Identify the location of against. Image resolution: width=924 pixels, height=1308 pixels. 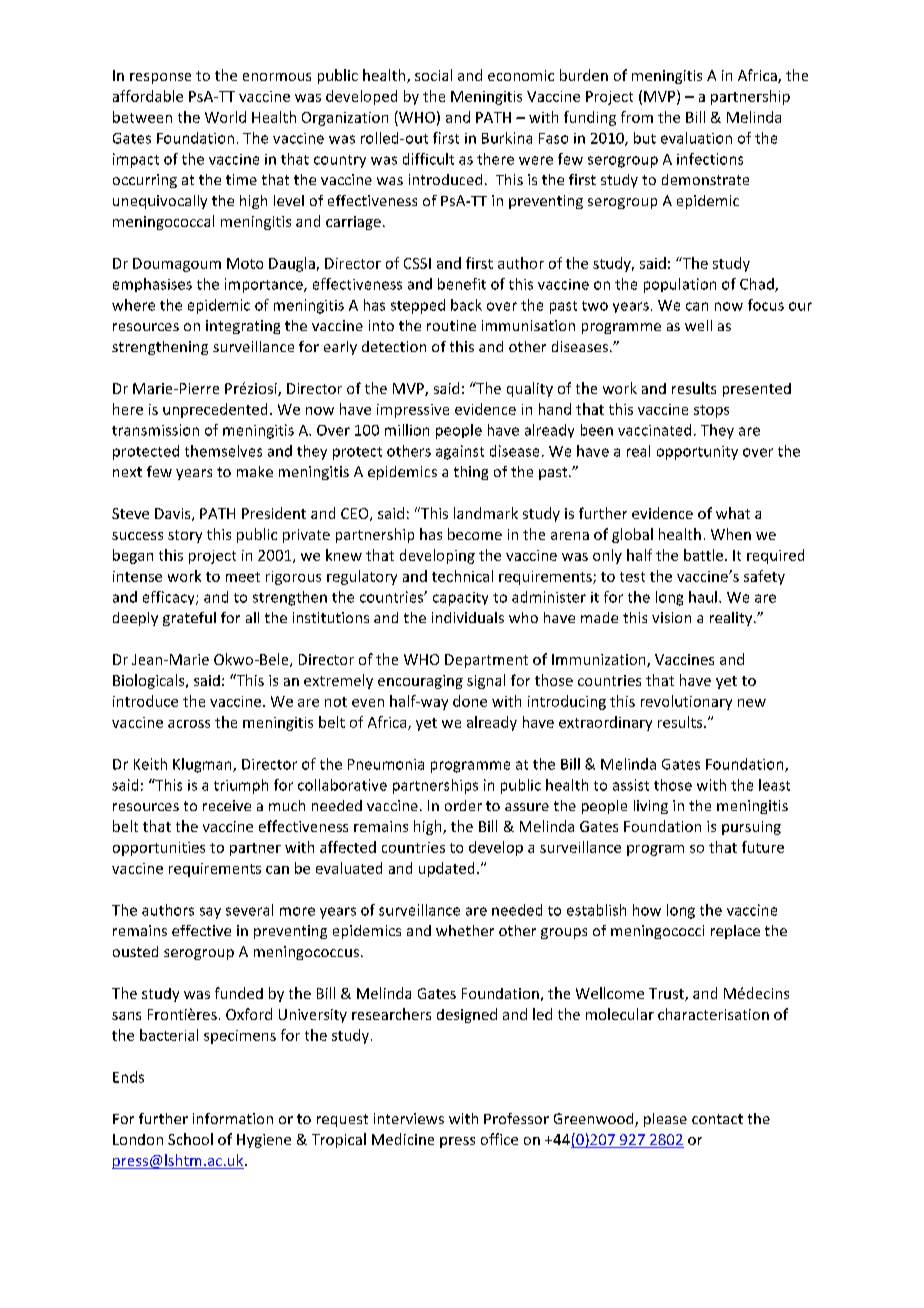
(460, 452).
